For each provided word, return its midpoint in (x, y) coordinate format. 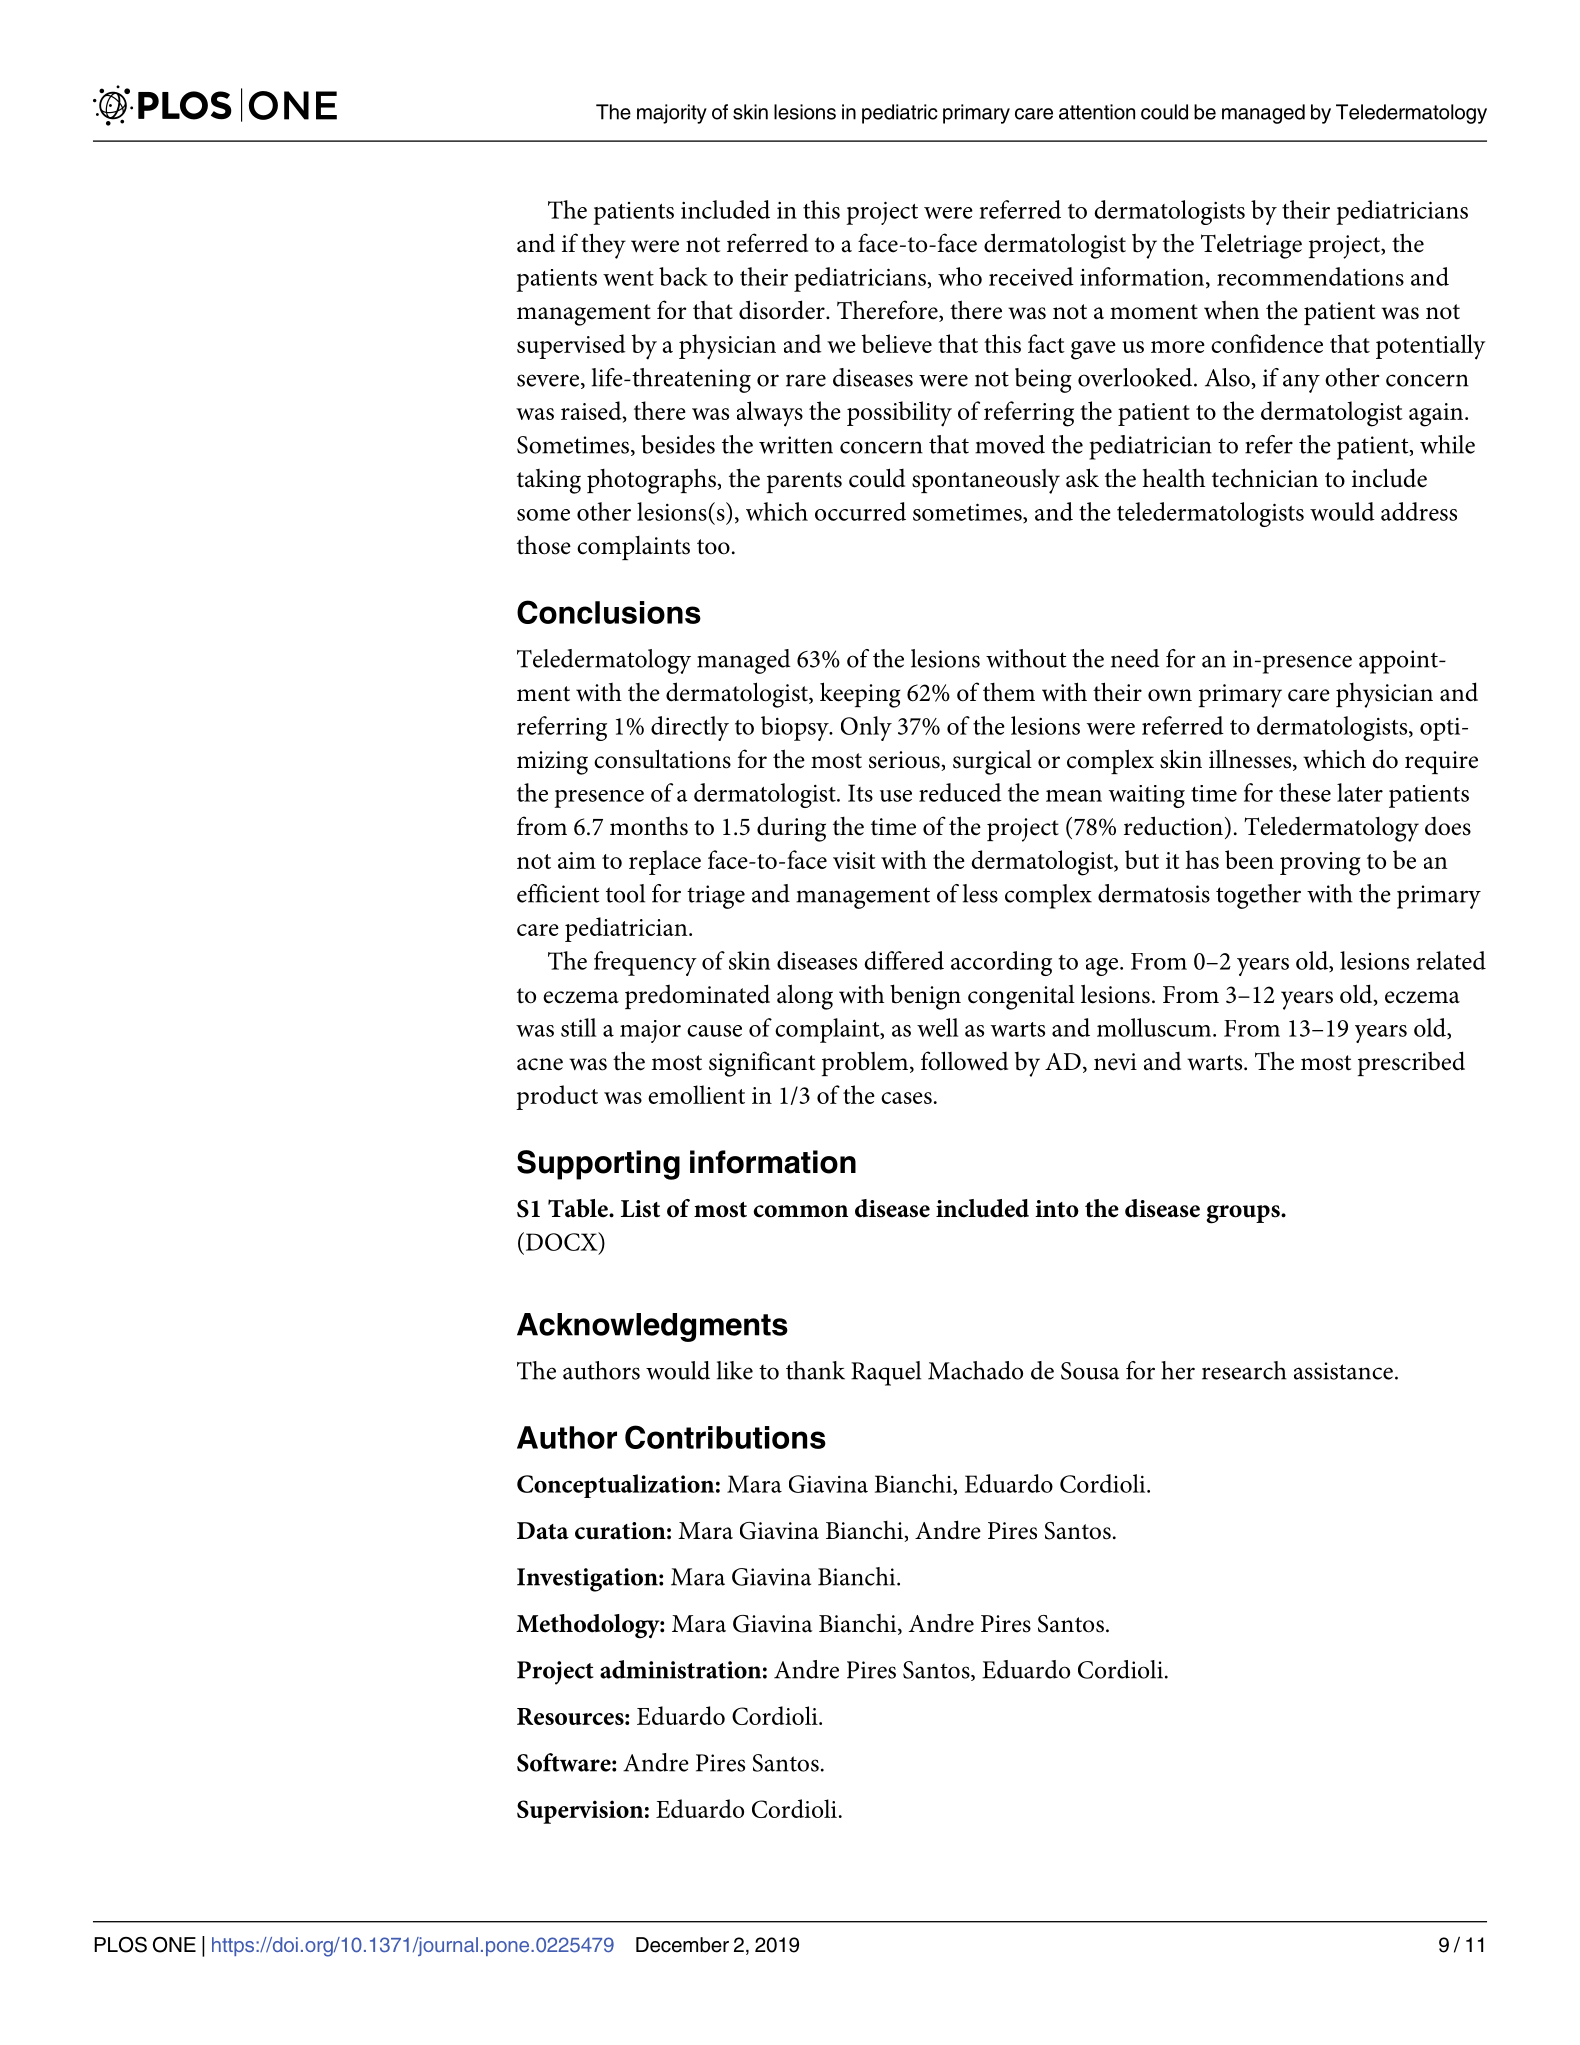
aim (577, 860)
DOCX (563, 1241)
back (683, 276)
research (1244, 1370)
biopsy (796, 728)
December (682, 1945)
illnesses (1251, 760)
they (603, 246)
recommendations (1310, 276)
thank (815, 1370)
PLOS (120, 1945)
